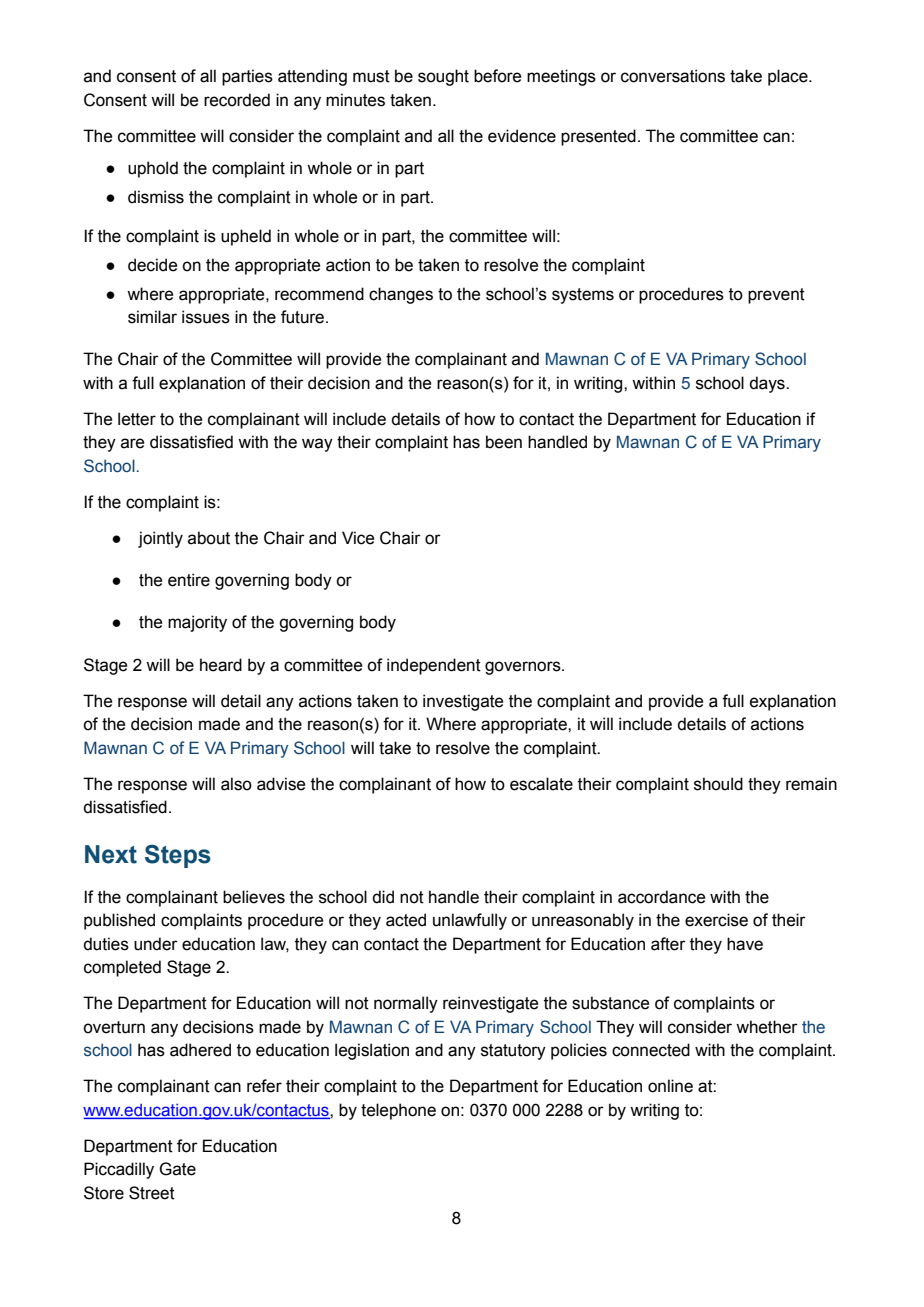  I want to click on days, so click(768, 384).
